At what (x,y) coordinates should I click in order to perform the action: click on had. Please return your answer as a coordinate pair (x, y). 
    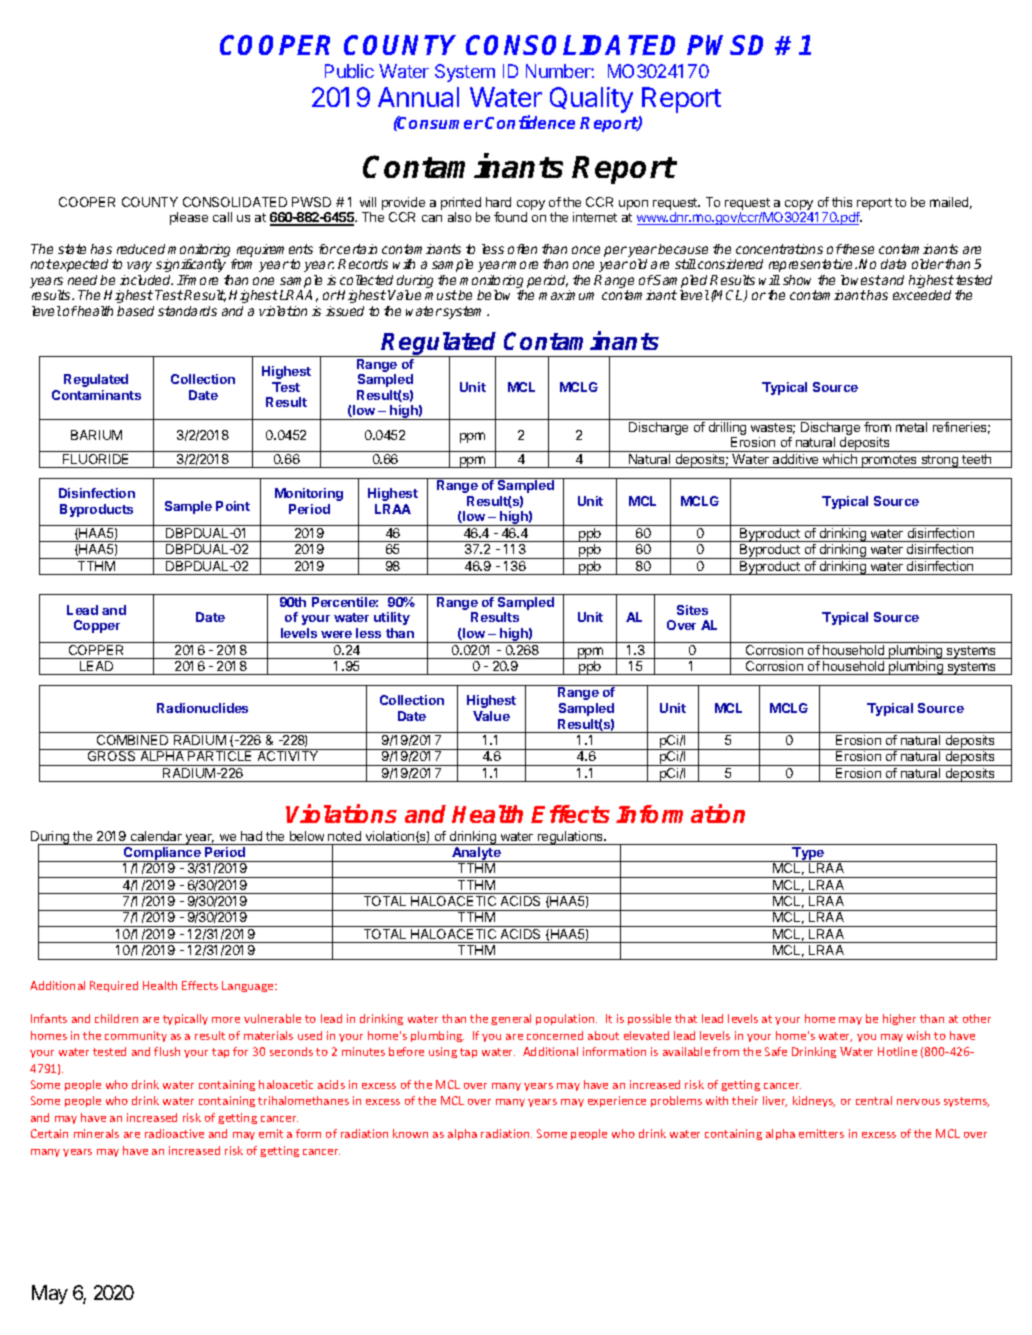
    Looking at the image, I should click on (251, 836).
